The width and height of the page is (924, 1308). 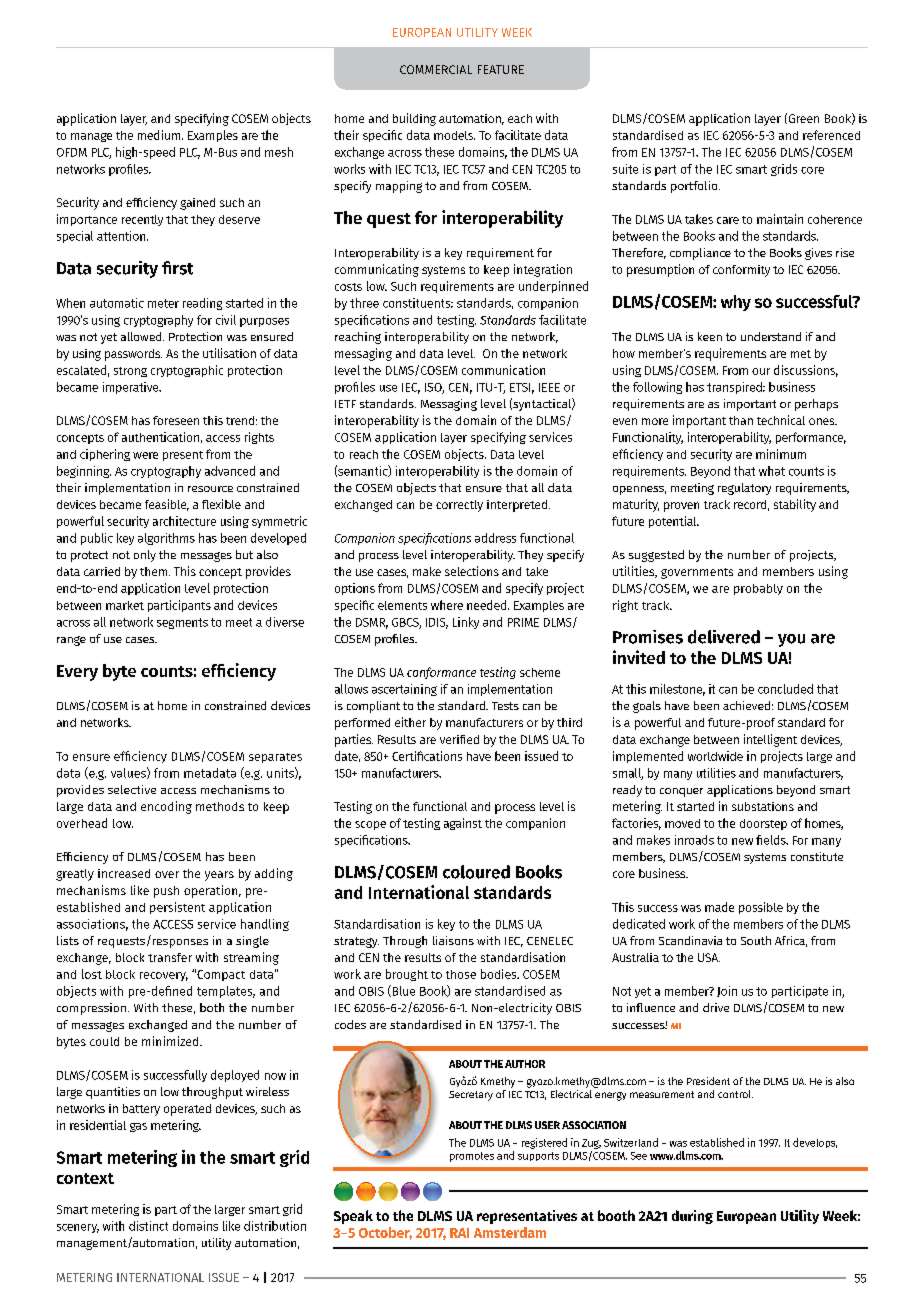 I want to click on against, so click(x=463, y=824).
